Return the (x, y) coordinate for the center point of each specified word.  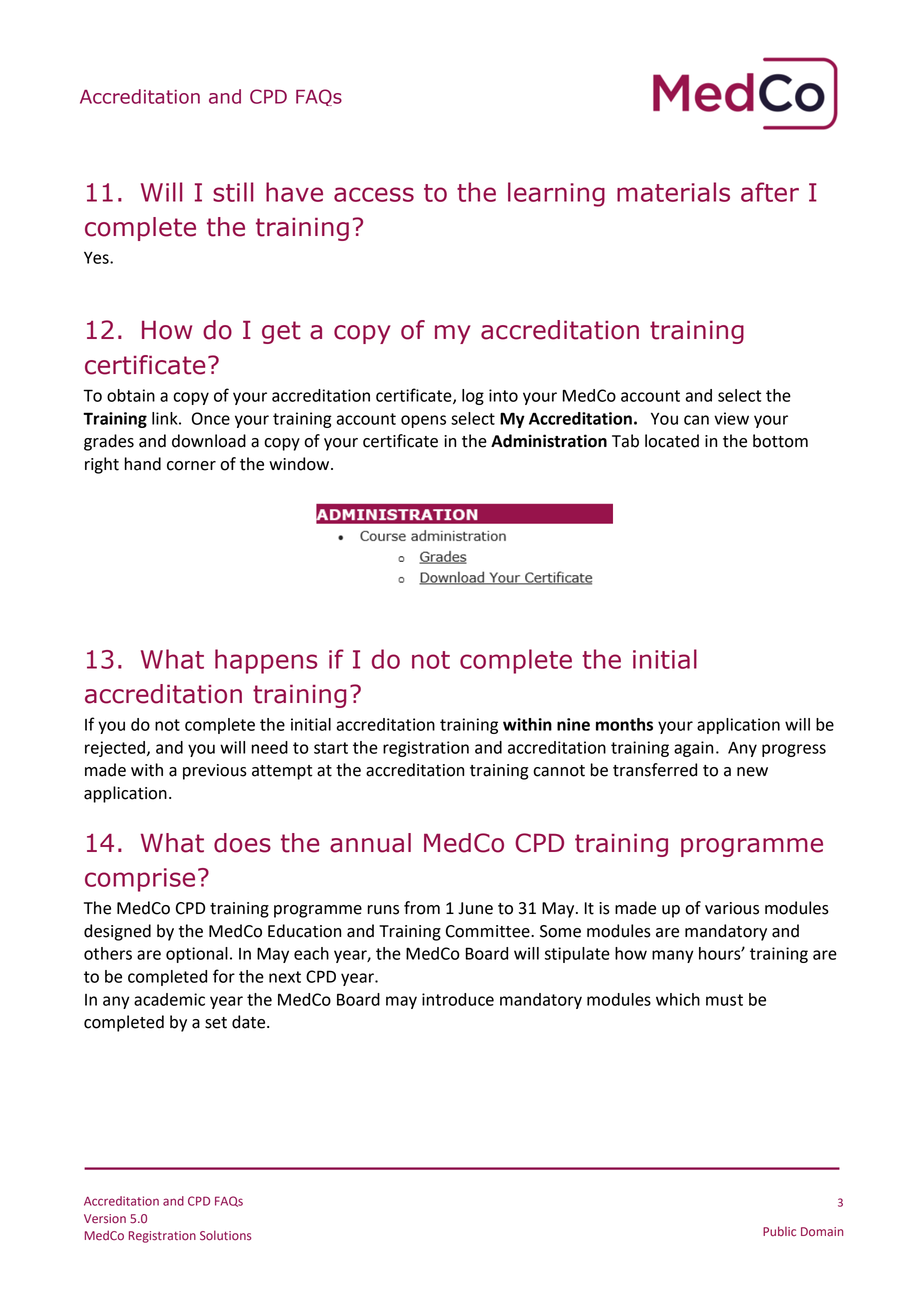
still (233, 192)
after (770, 192)
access (374, 194)
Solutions (225, 1235)
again (693, 749)
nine (573, 724)
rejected (115, 749)
